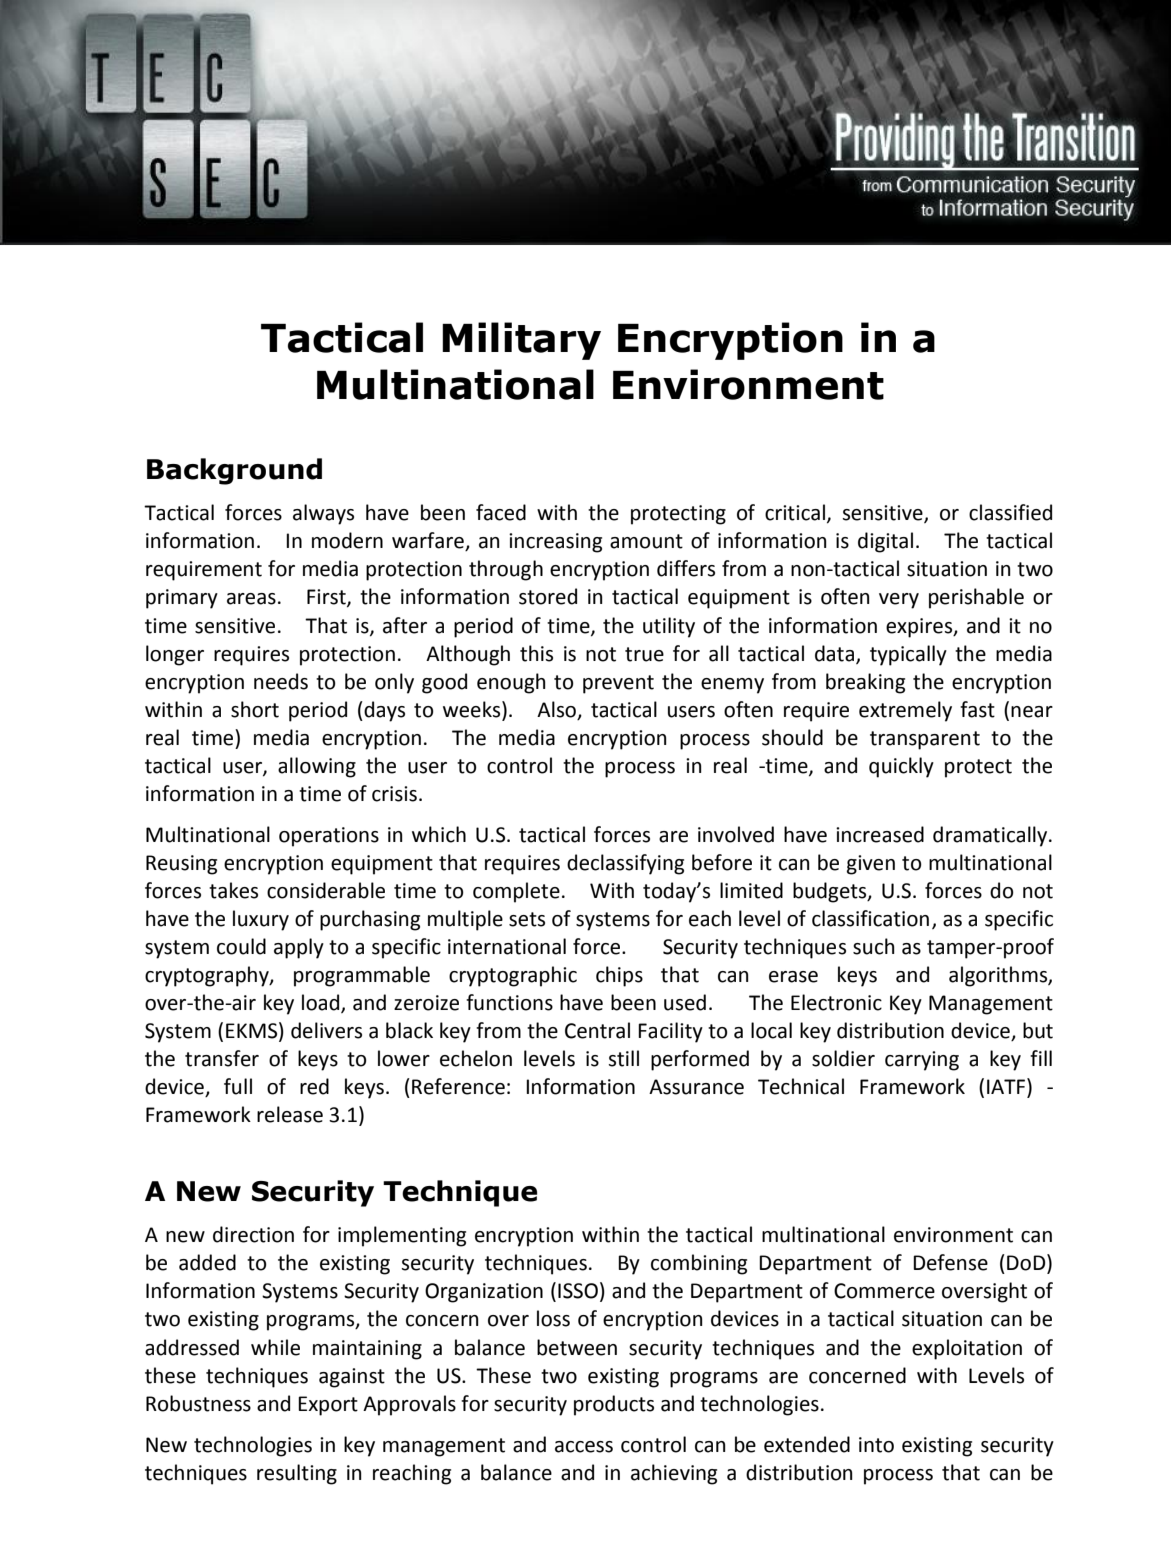 Image resolution: width=1171 pixels, height=1563 pixels. I want to click on Defense, so click(950, 1262).
